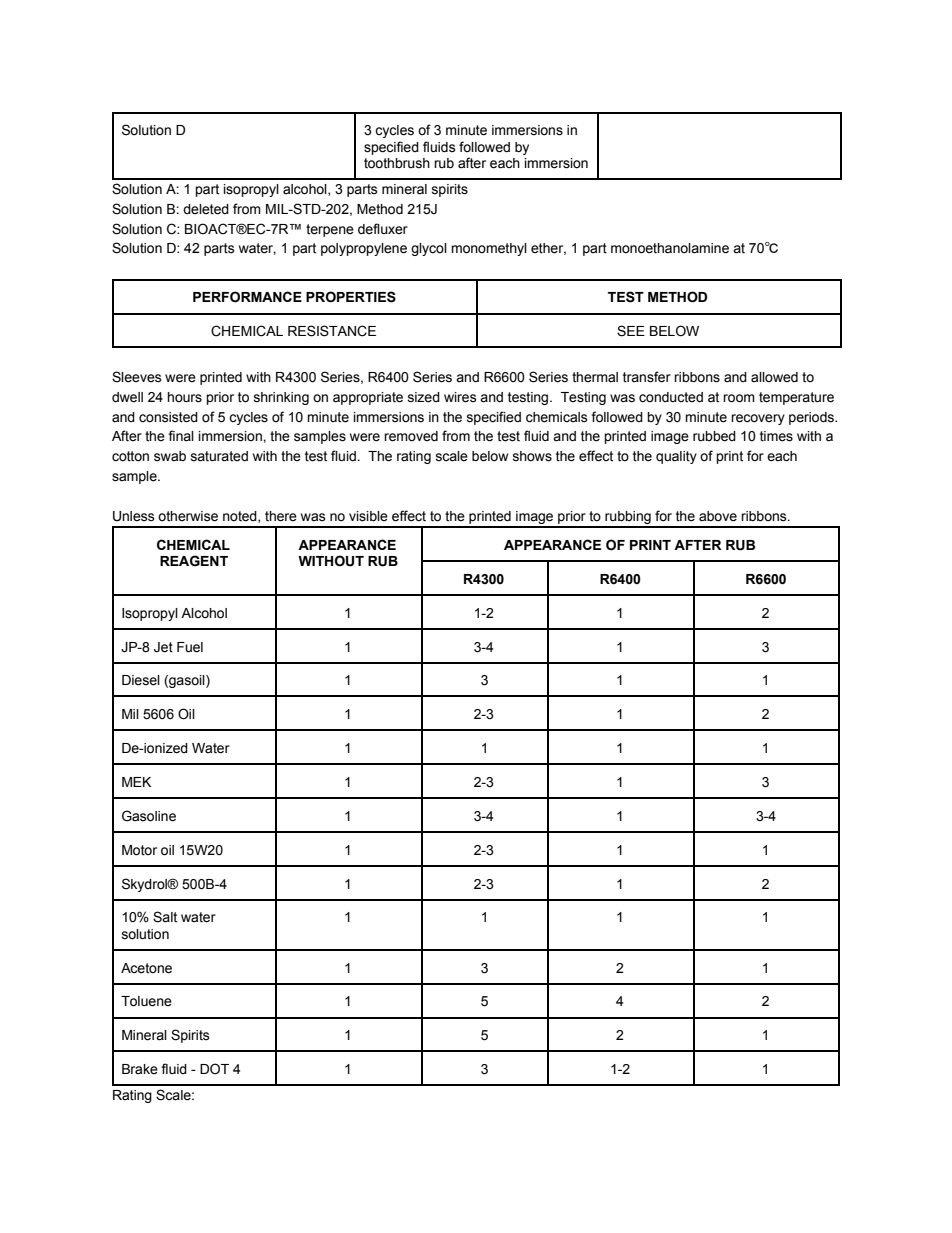  I want to click on toothbrush, so click(397, 163).
